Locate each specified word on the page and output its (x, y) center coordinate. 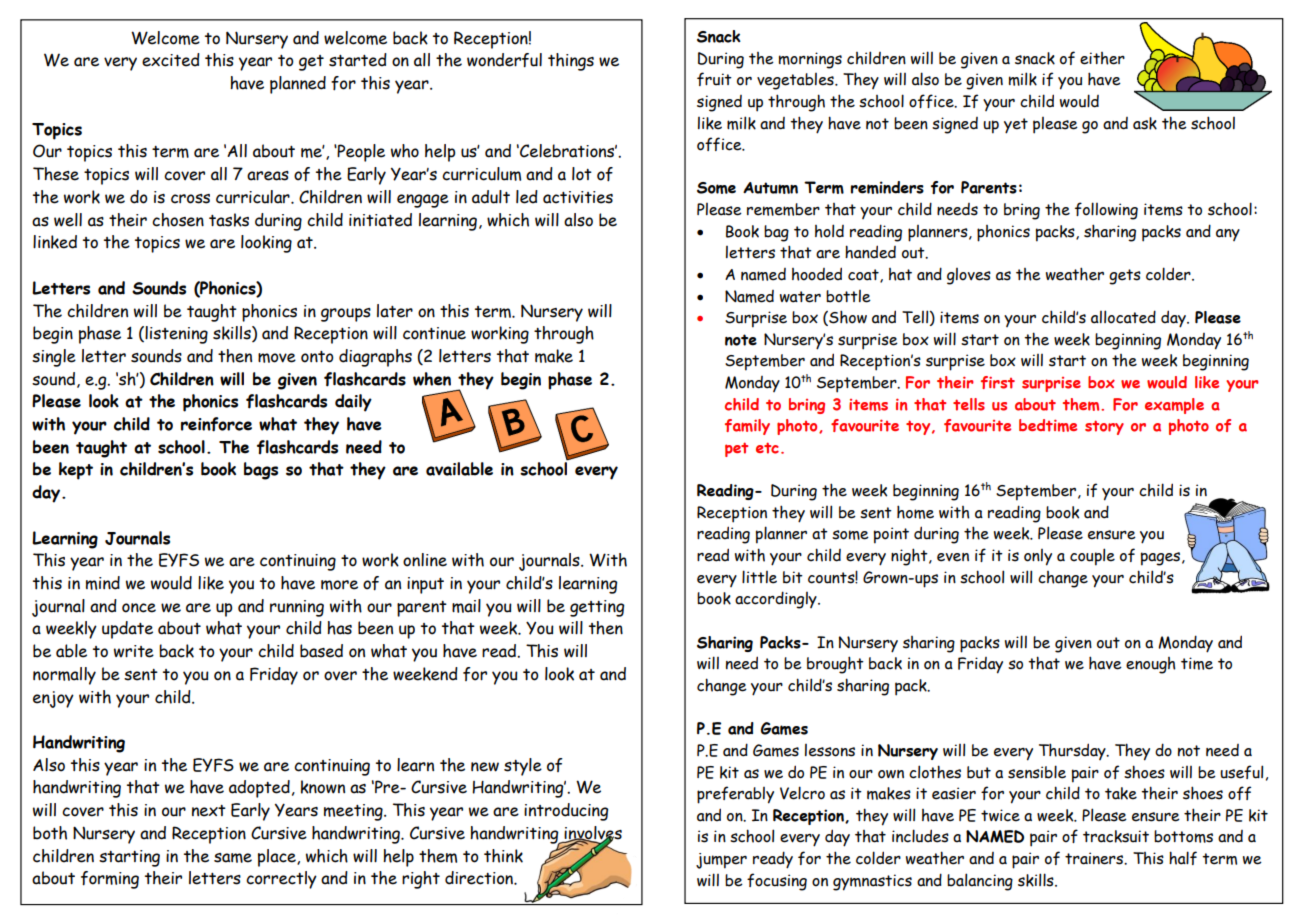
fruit (714, 79)
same (233, 858)
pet (736, 449)
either (1102, 58)
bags (261, 471)
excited (171, 60)
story (1104, 427)
